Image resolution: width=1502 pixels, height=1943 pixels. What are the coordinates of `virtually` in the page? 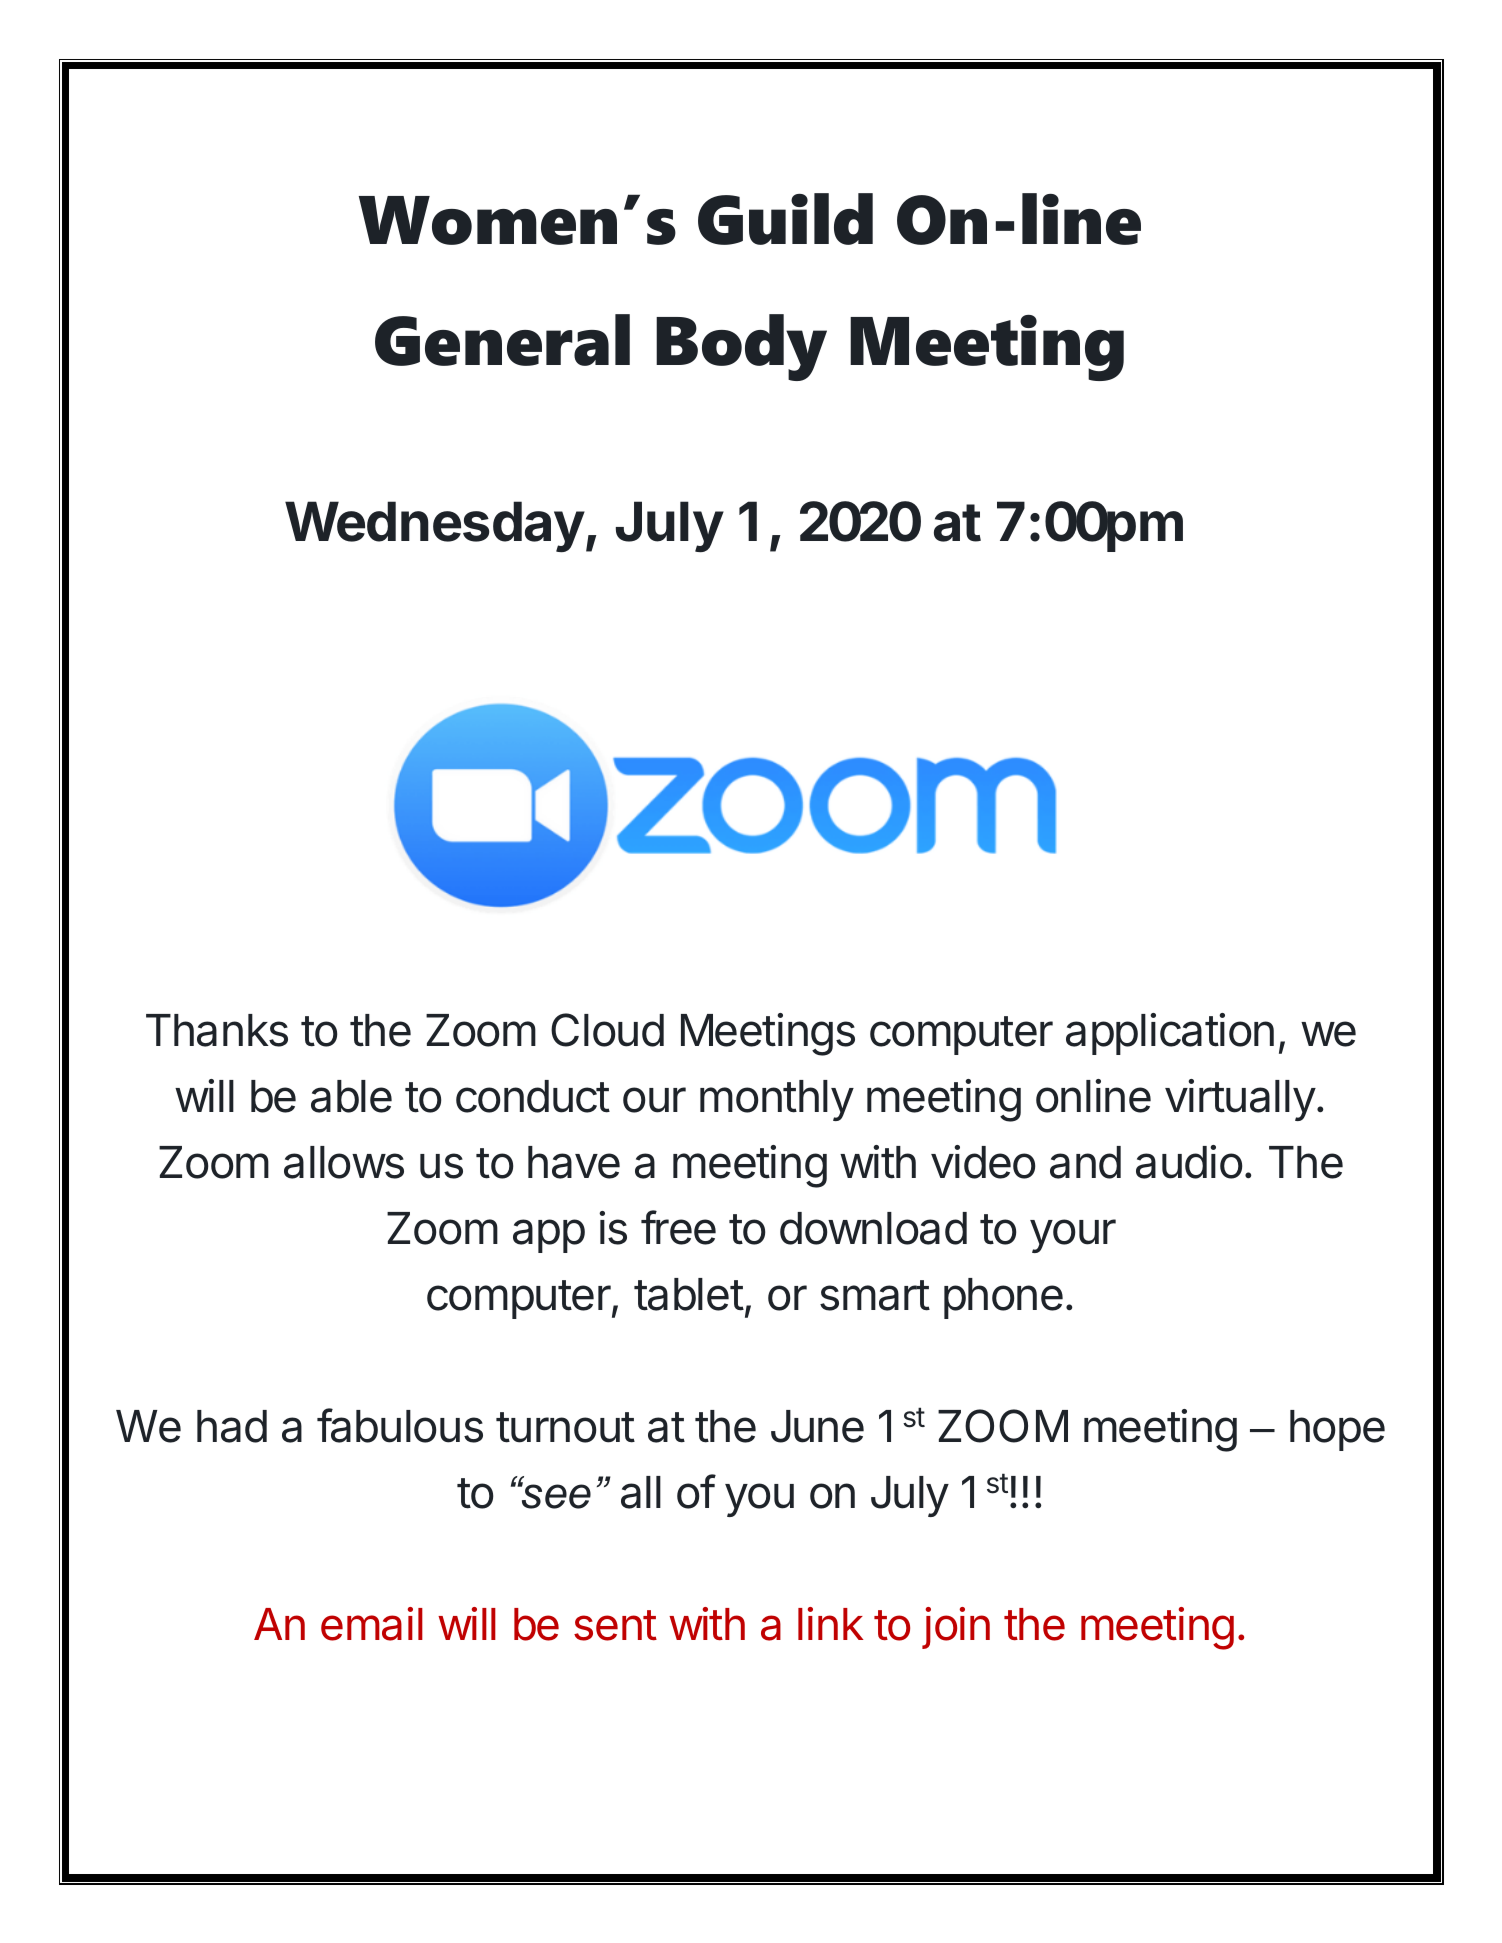 It's located at (1240, 1100).
